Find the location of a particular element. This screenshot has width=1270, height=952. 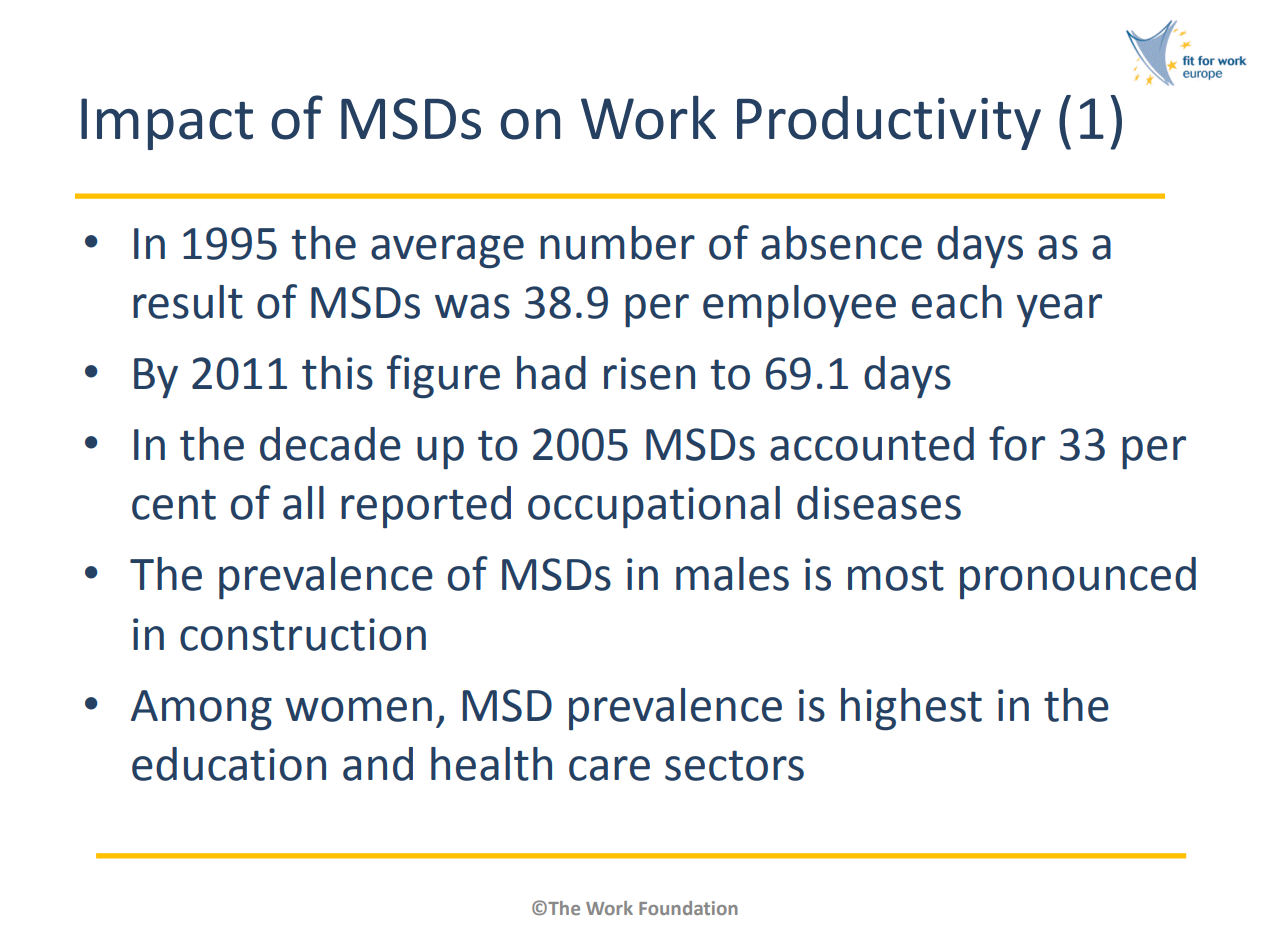

Foundation is located at coordinates (688, 908).
